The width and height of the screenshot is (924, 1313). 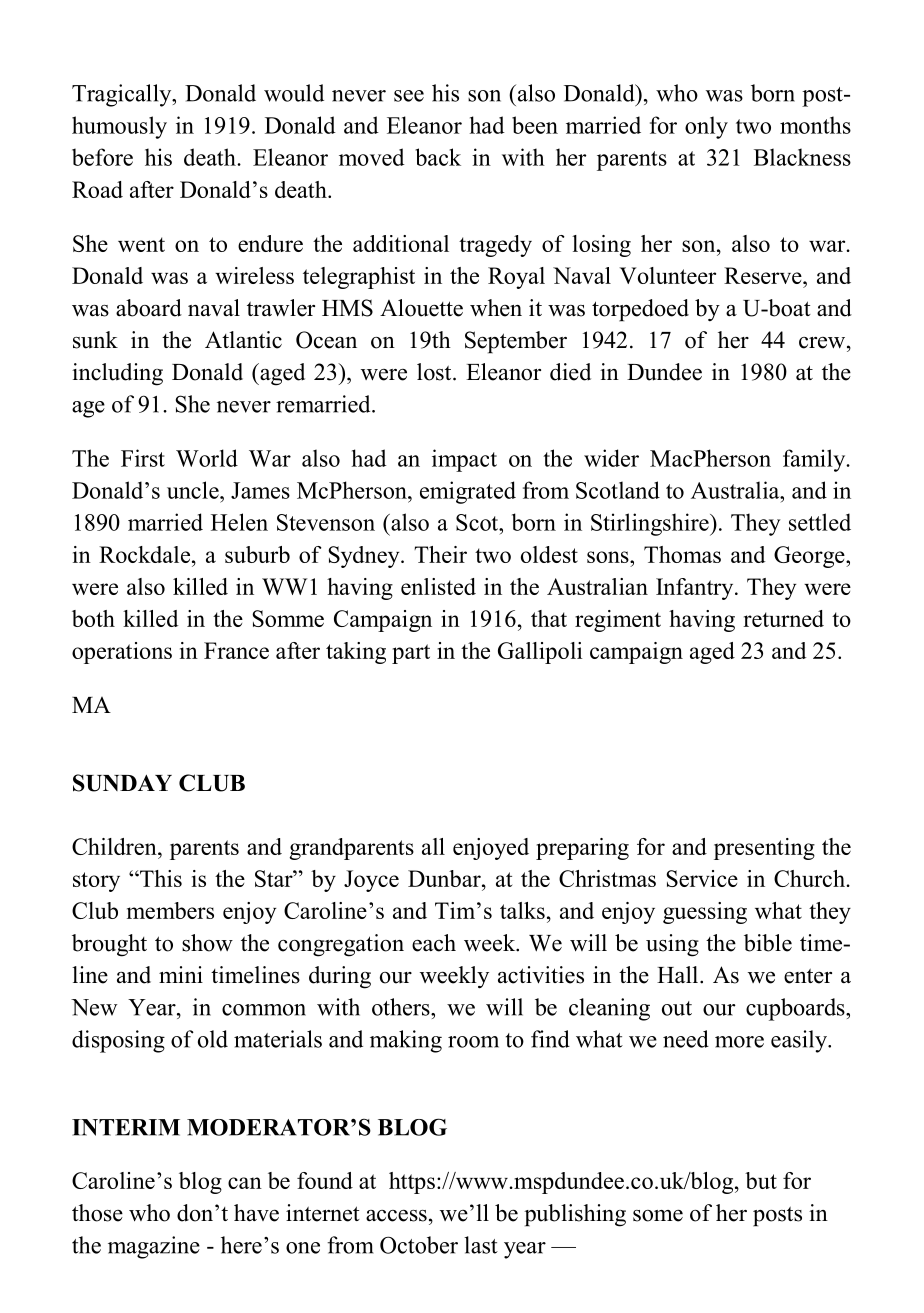 What do you see at coordinates (117, 374) in the screenshot?
I see `including` at bounding box center [117, 374].
